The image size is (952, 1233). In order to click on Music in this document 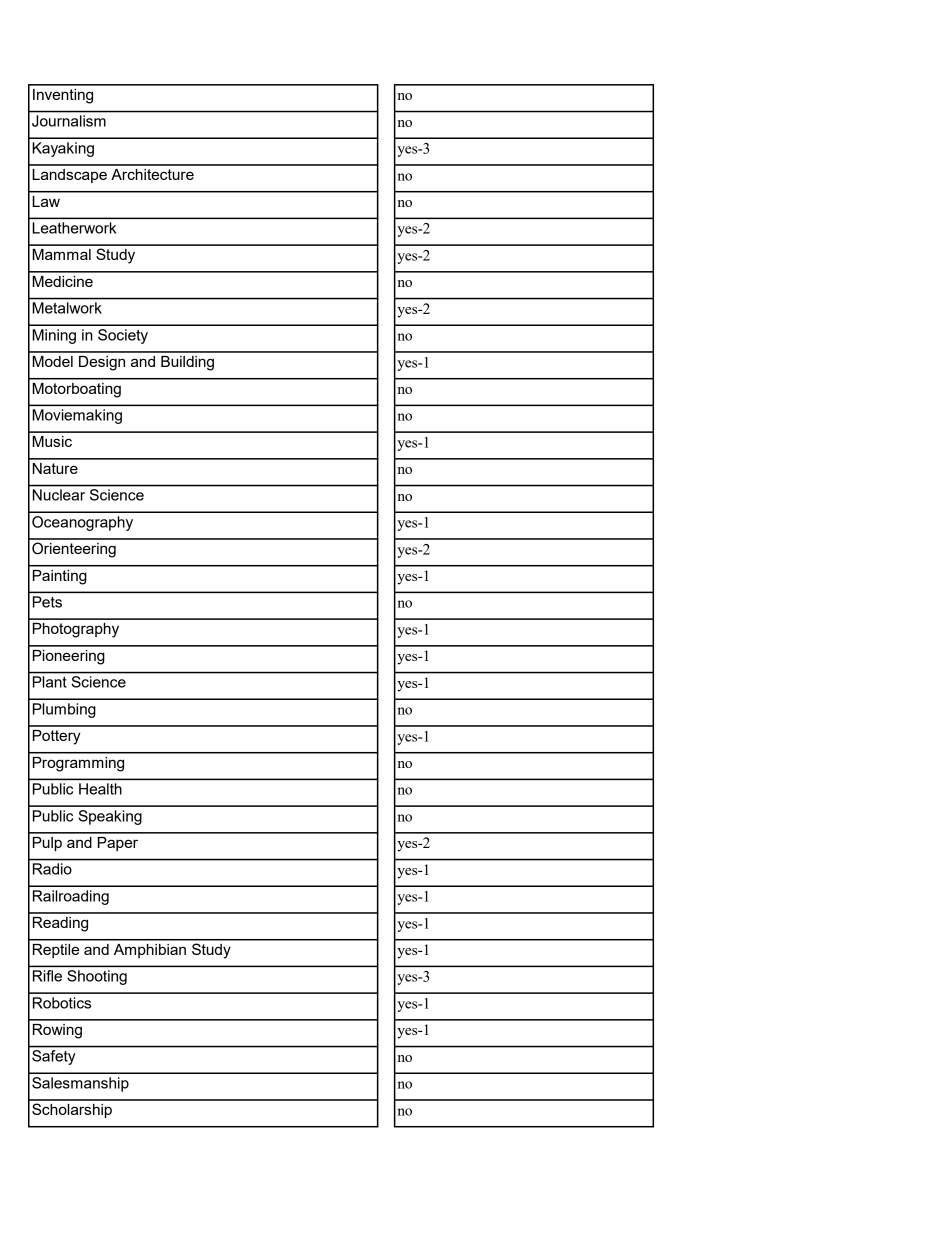, I will do `click(52, 441)`.
